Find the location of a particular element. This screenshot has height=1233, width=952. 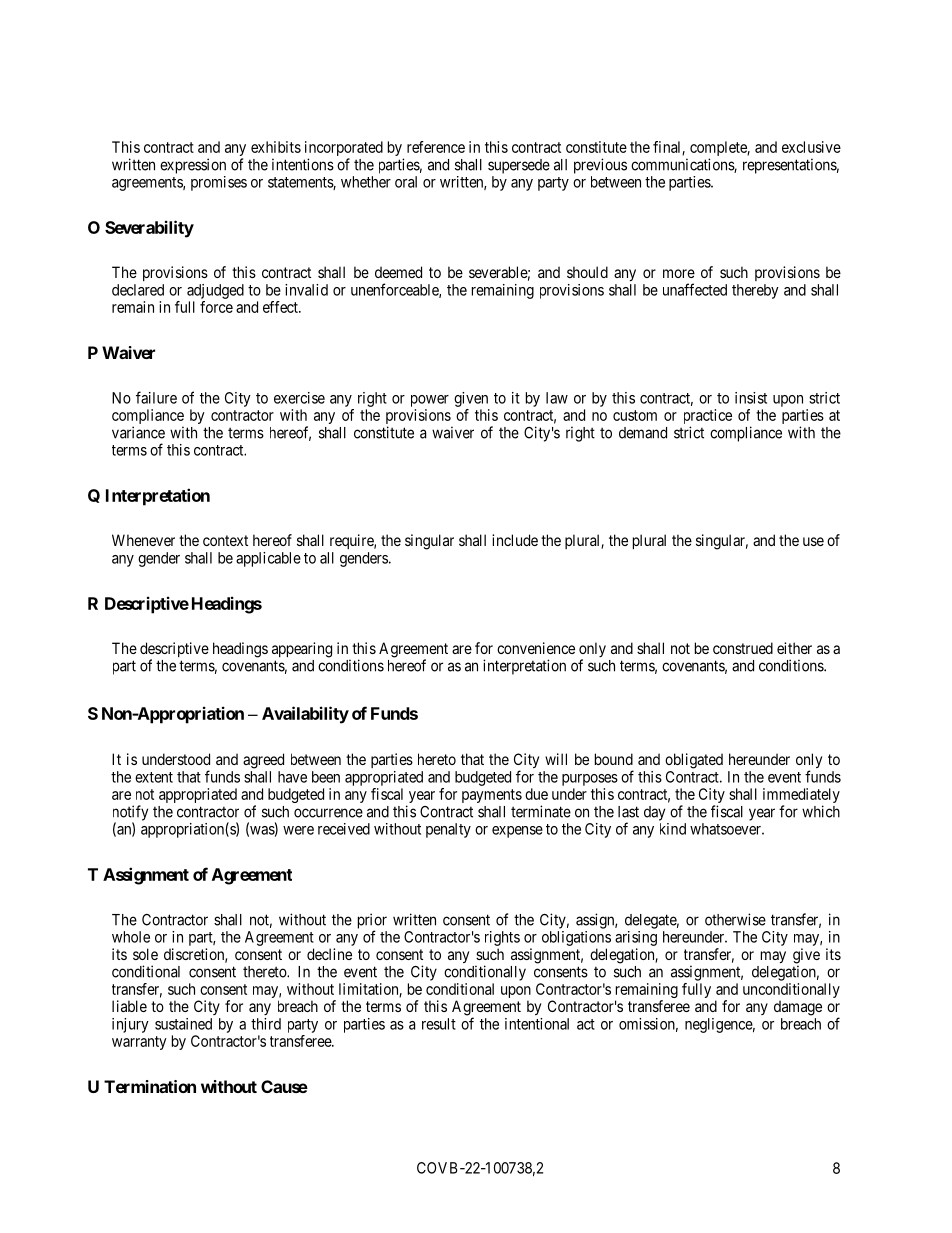

supersede is located at coordinates (519, 166).
